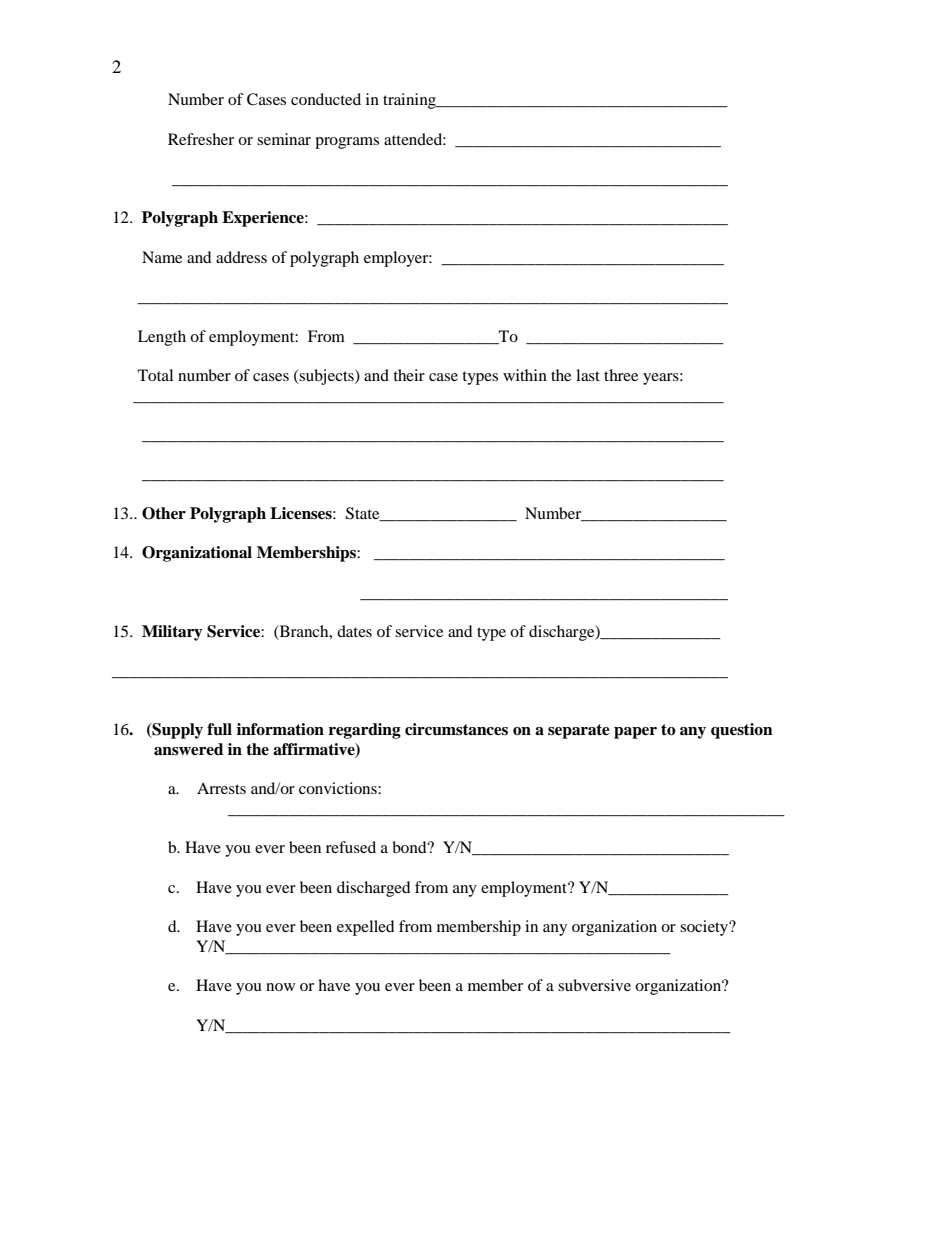 The width and height of the image is (952, 1233). I want to click on programs, so click(347, 143).
